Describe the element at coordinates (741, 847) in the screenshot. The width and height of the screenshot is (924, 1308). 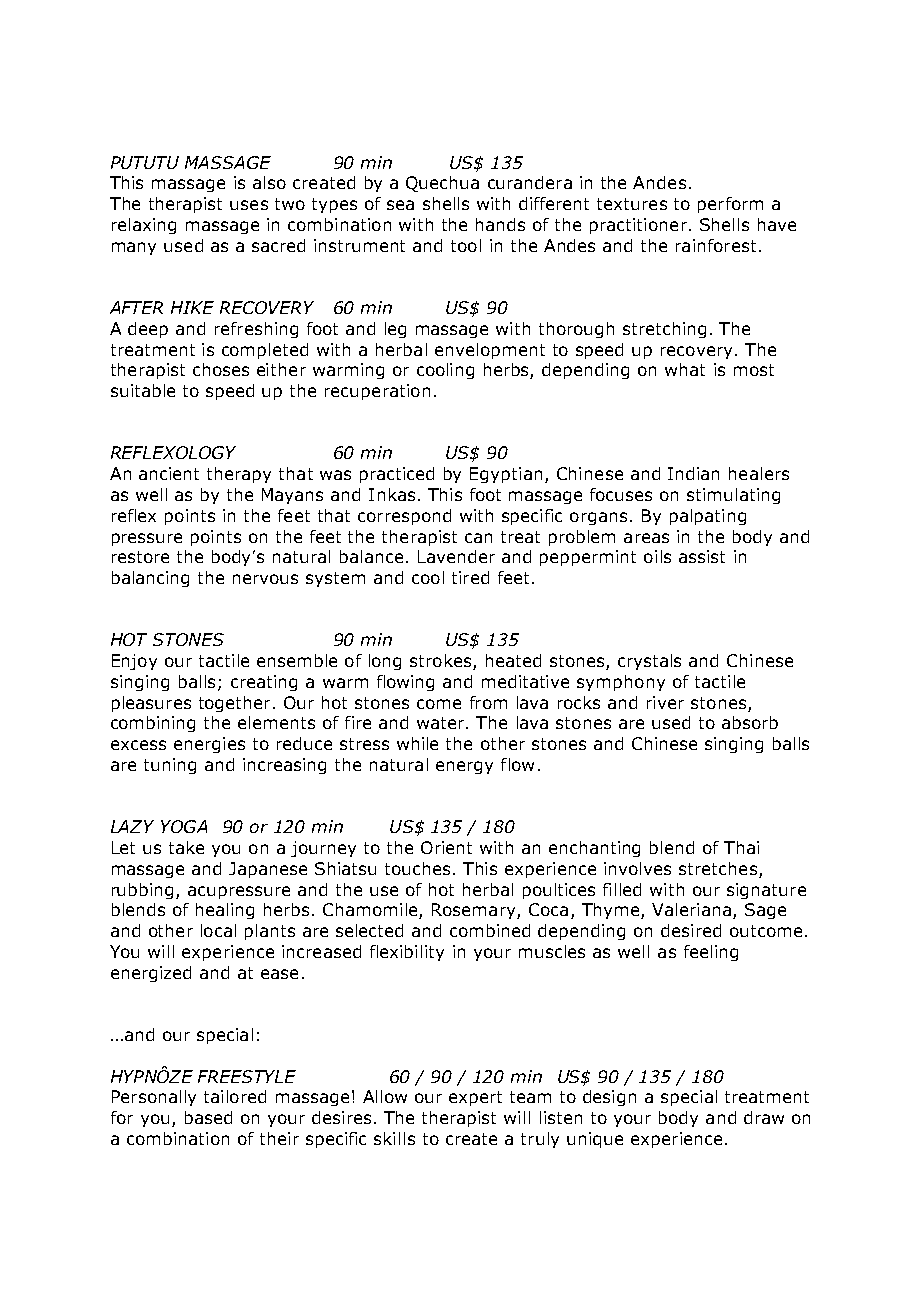
I see `Thai` at that location.
